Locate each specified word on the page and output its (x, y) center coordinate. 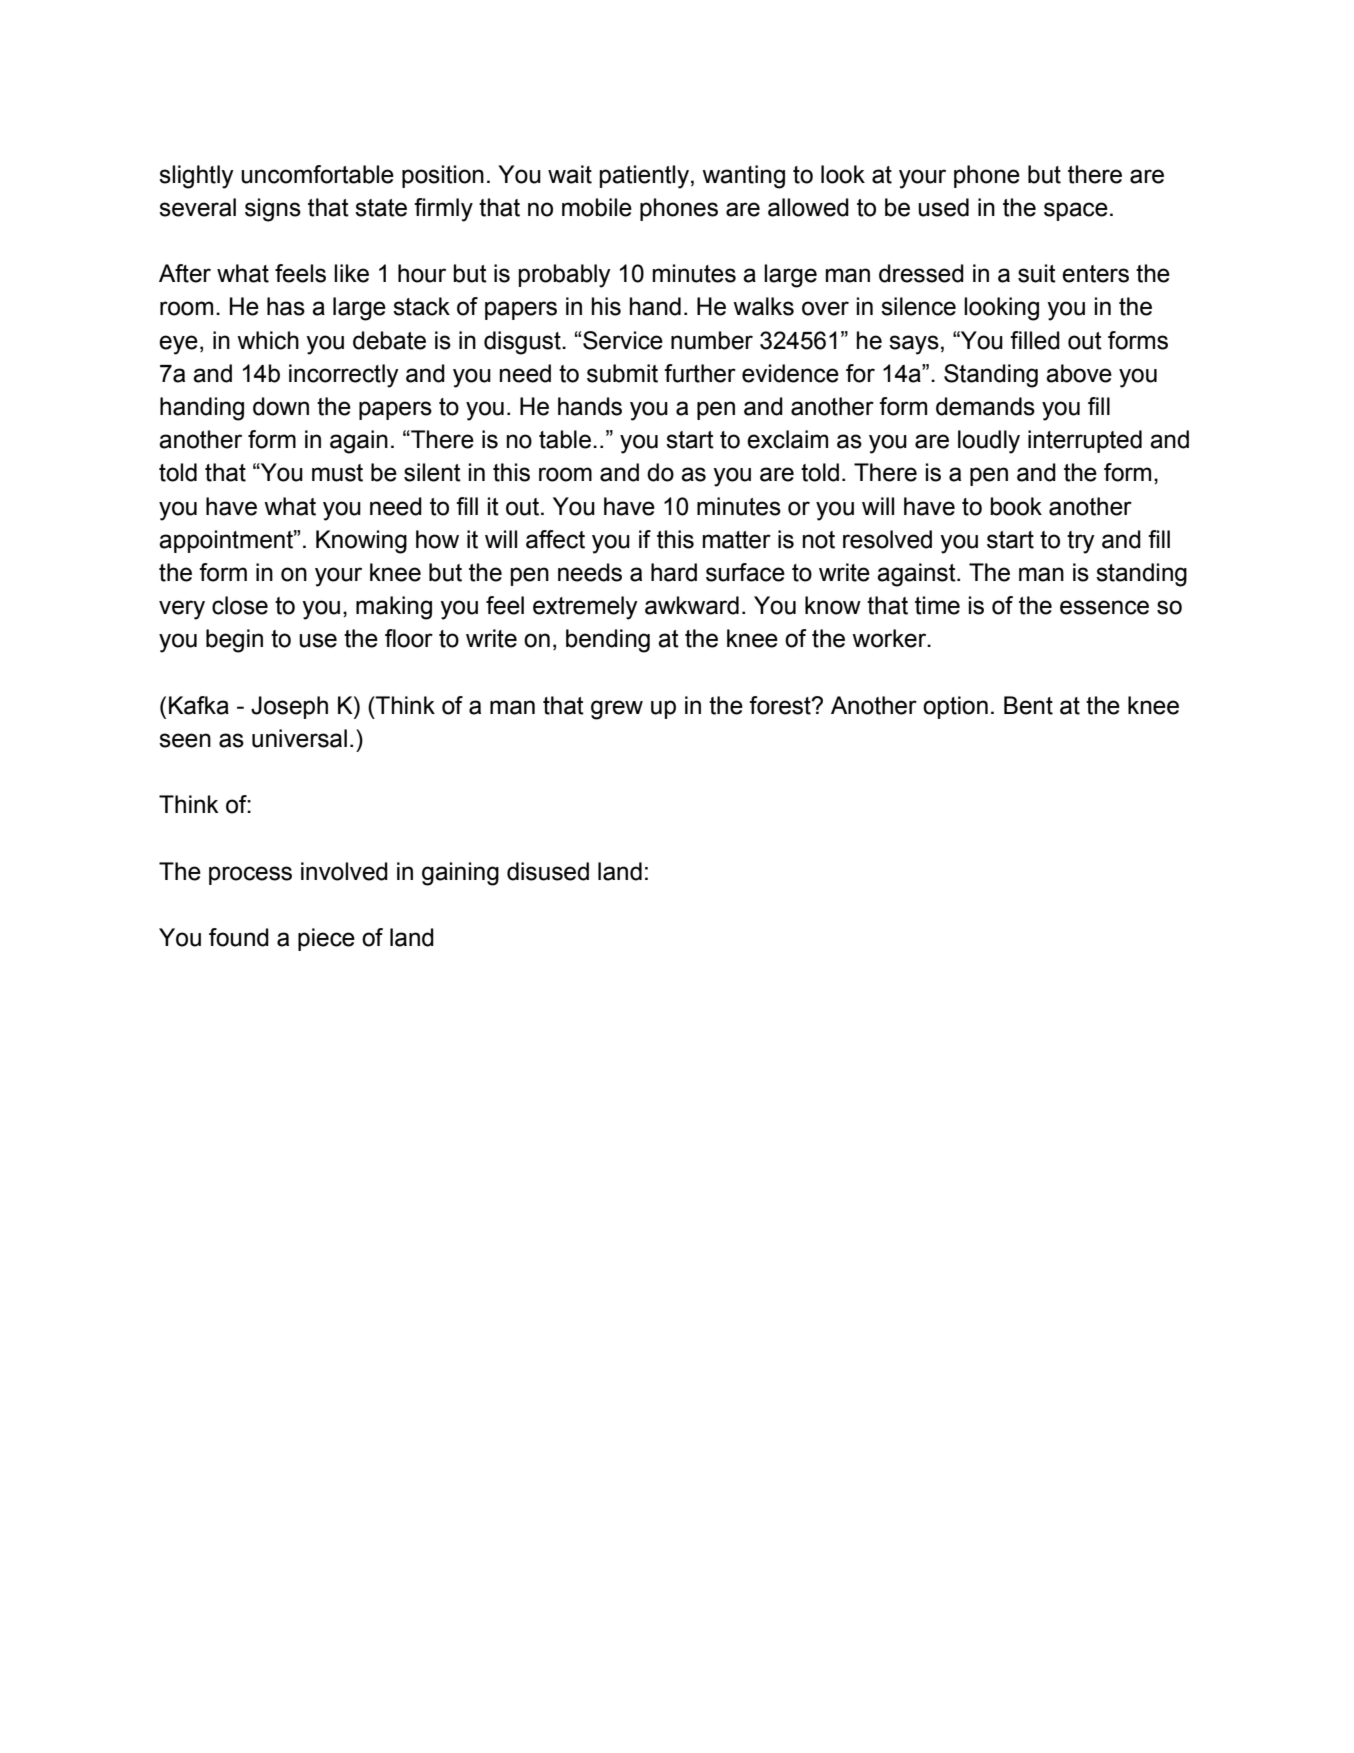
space (1076, 211)
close (240, 605)
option (955, 707)
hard (674, 572)
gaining (460, 874)
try (1081, 542)
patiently (644, 177)
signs (273, 210)
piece (326, 939)
